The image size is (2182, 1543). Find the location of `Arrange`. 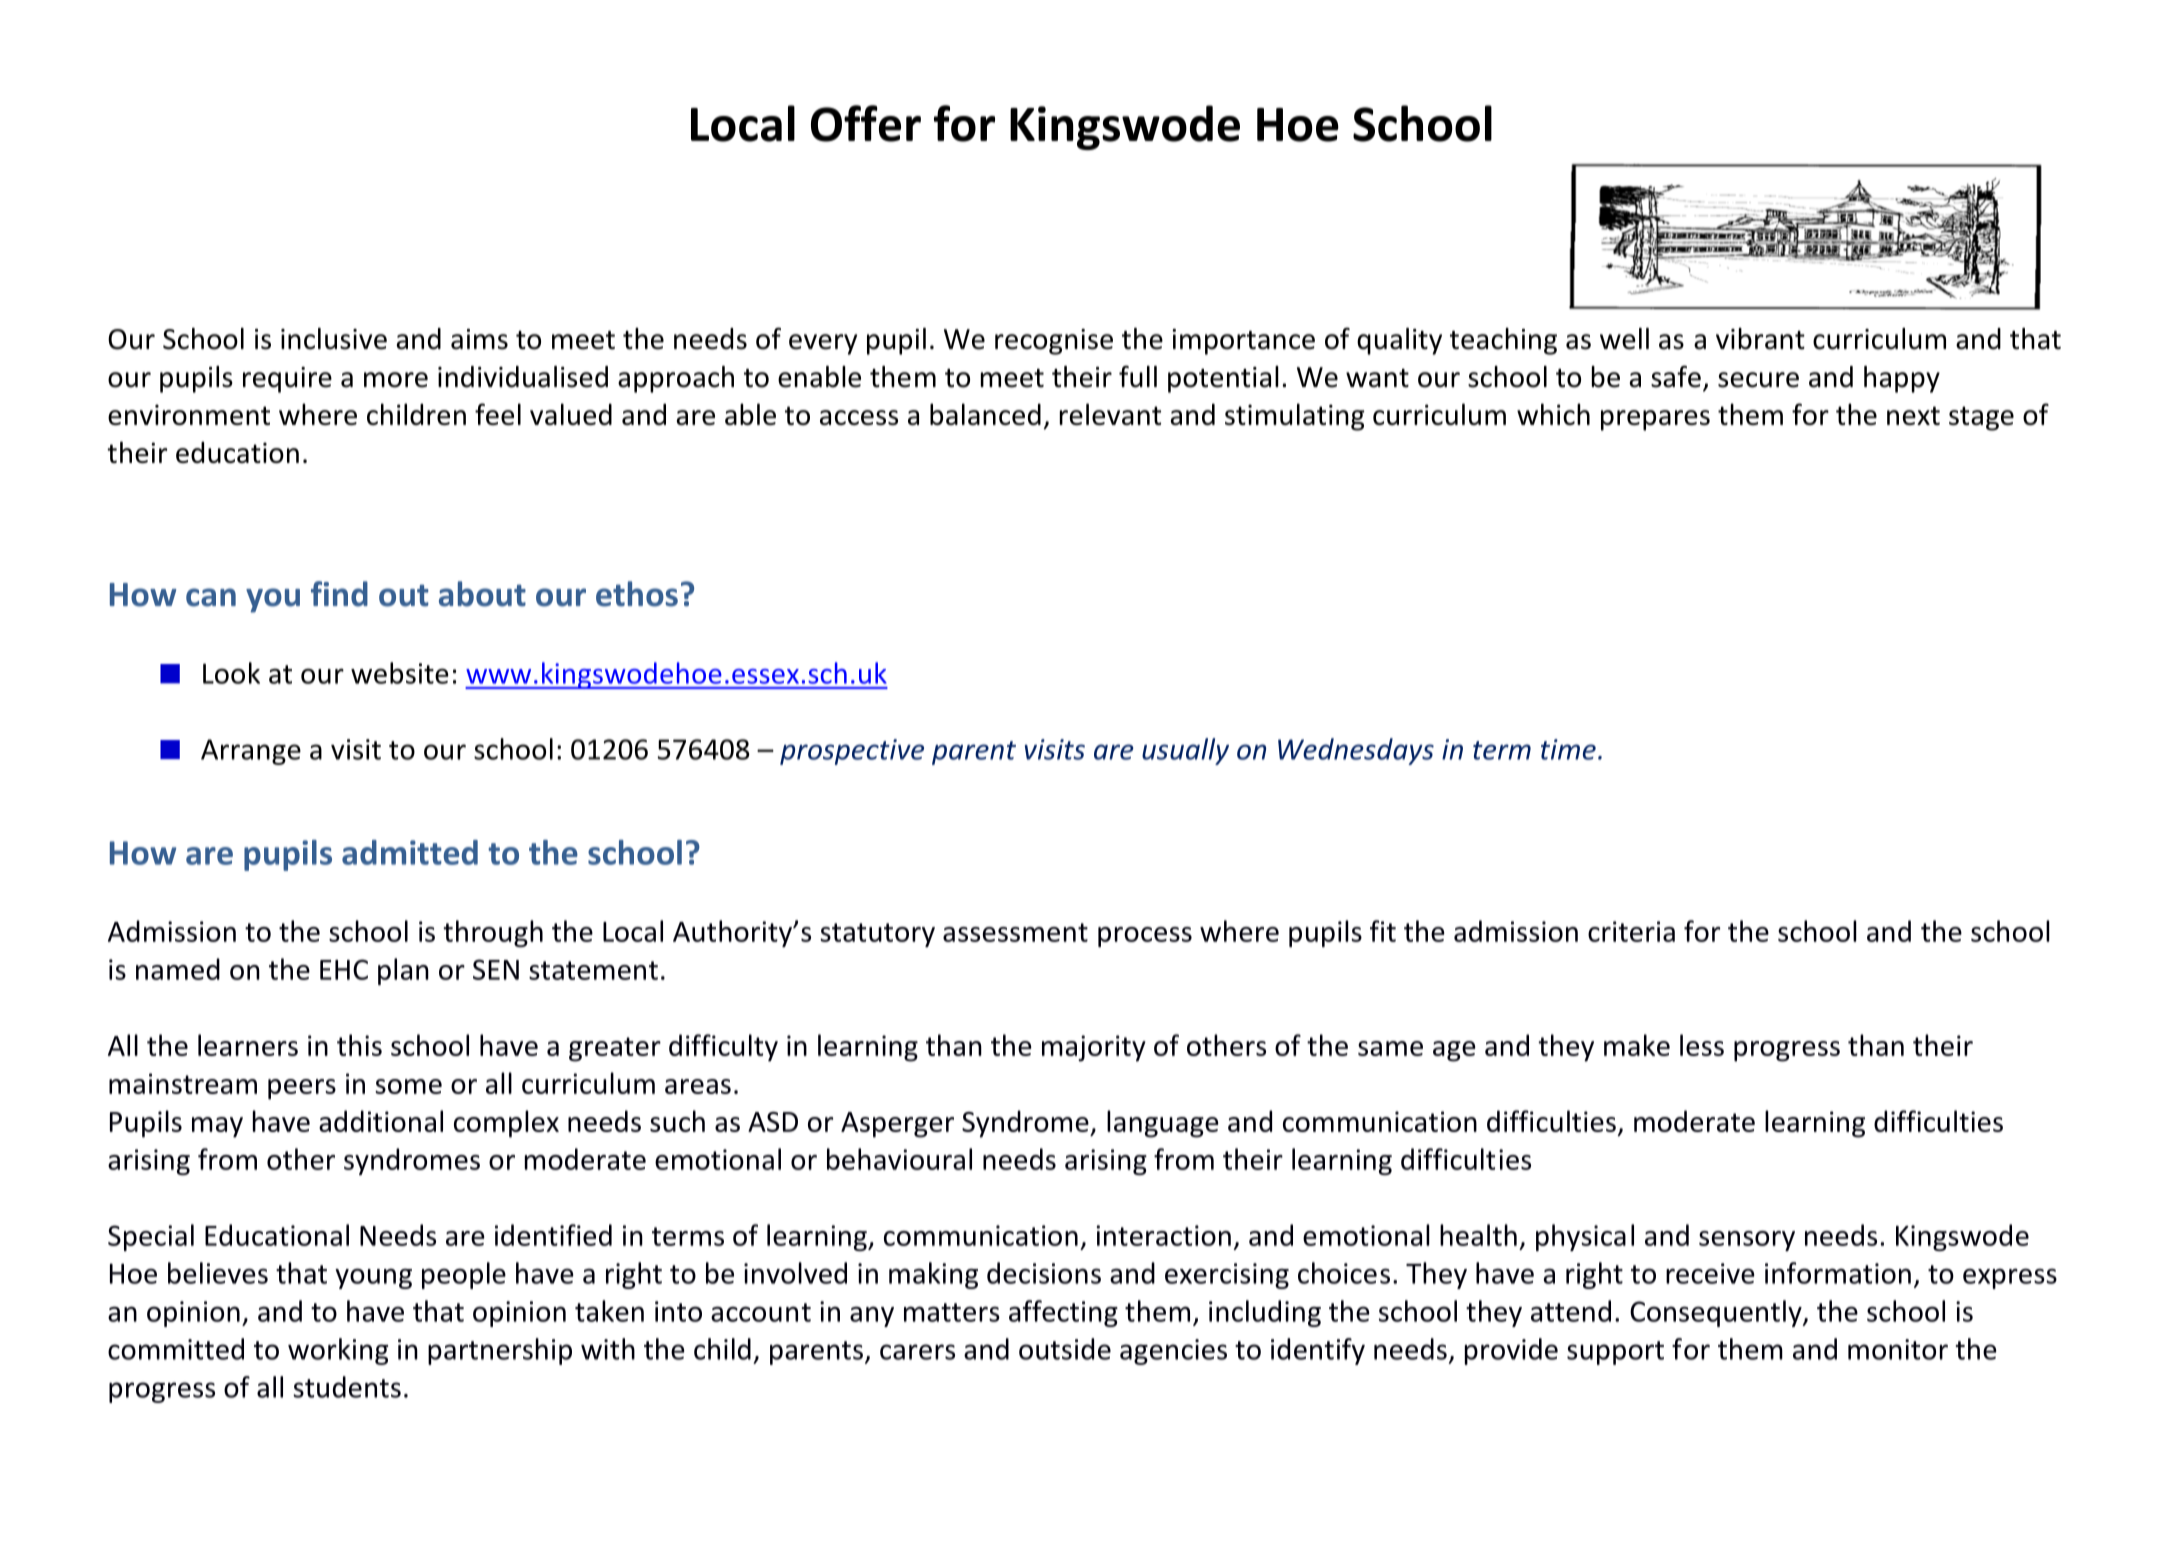

Arrange is located at coordinates (251, 752).
